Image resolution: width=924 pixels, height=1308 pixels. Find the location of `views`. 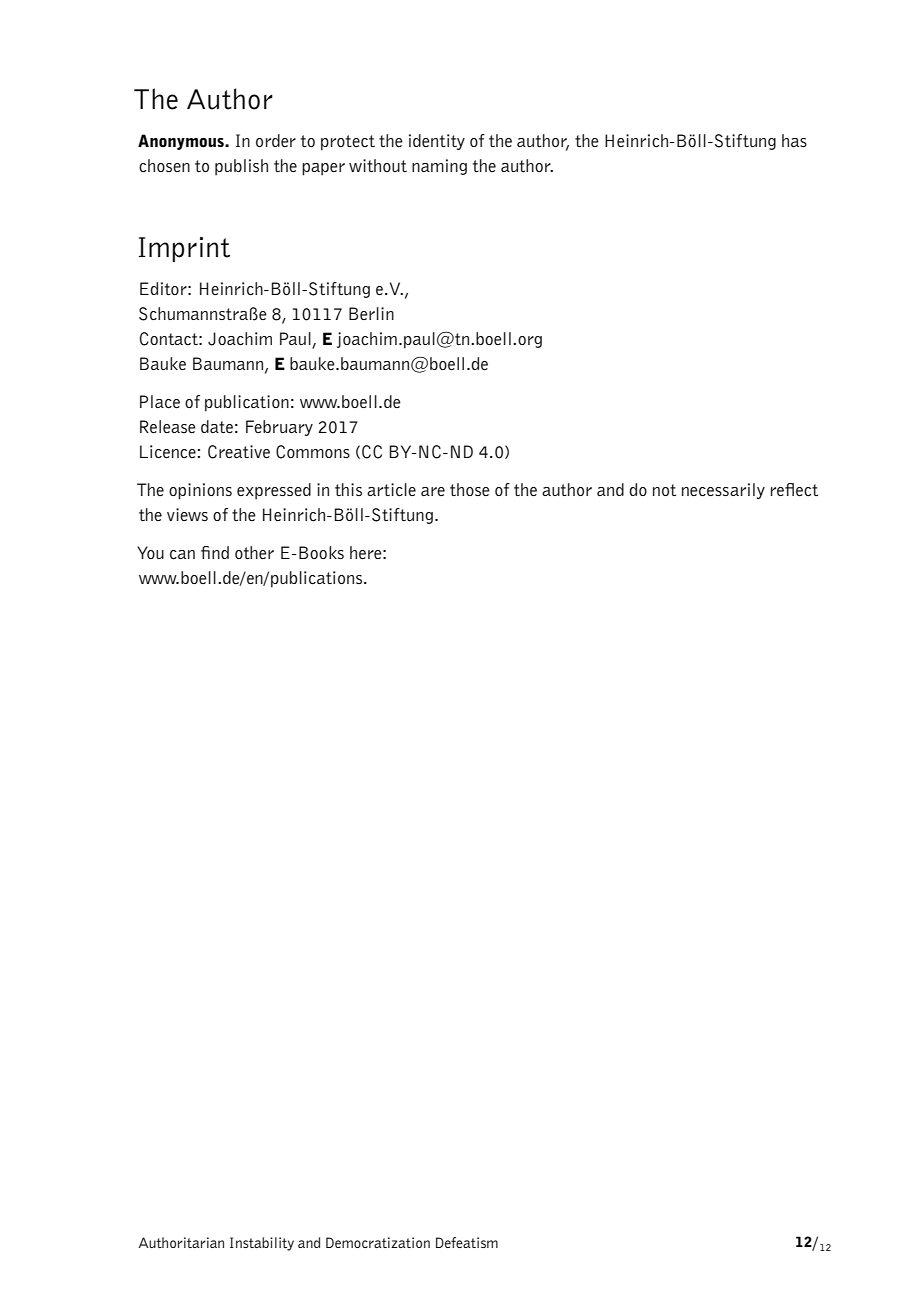

views is located at coordinates (187, 514).
